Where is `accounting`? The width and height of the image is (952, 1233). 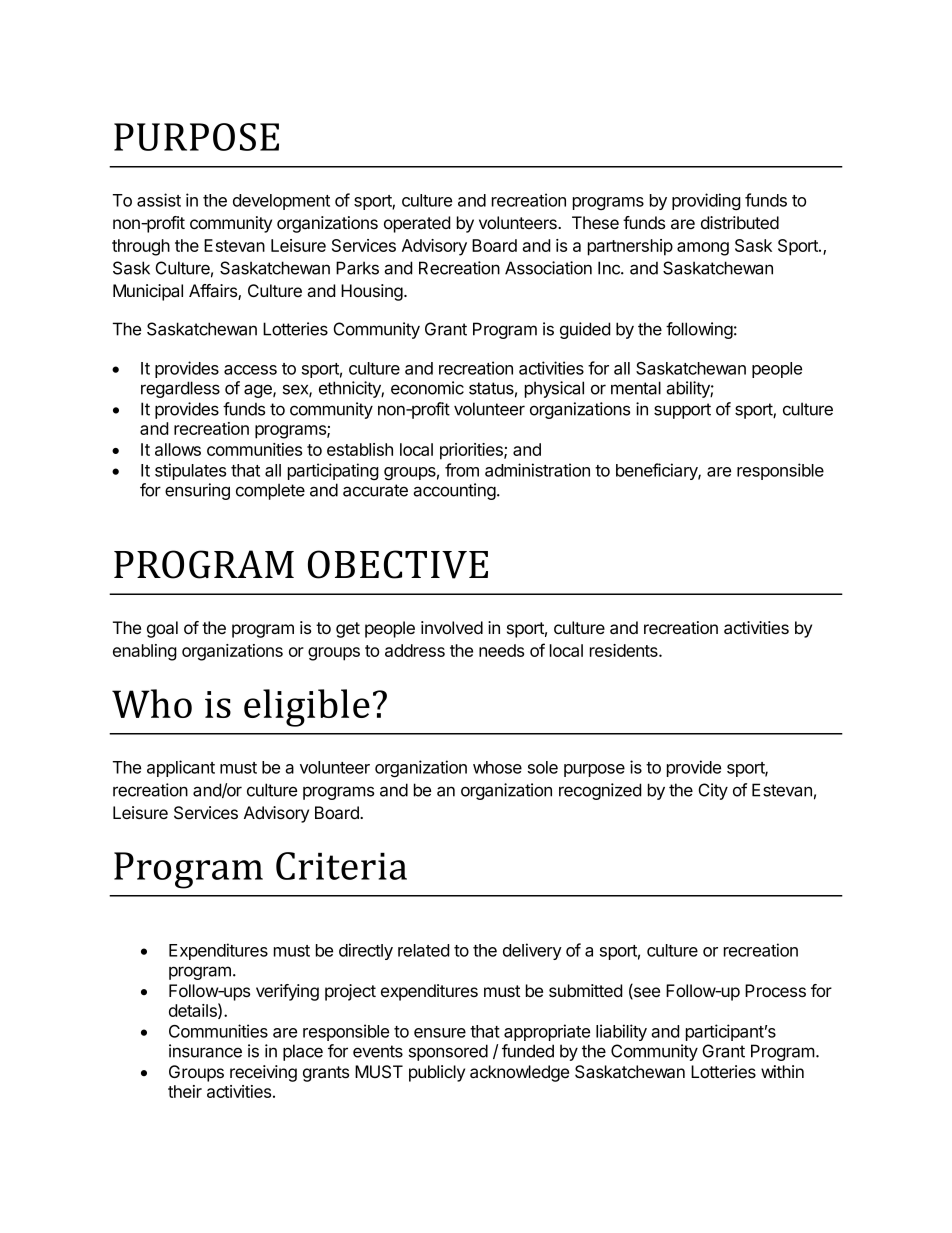
accounting is located at coordinates (454, 491).
